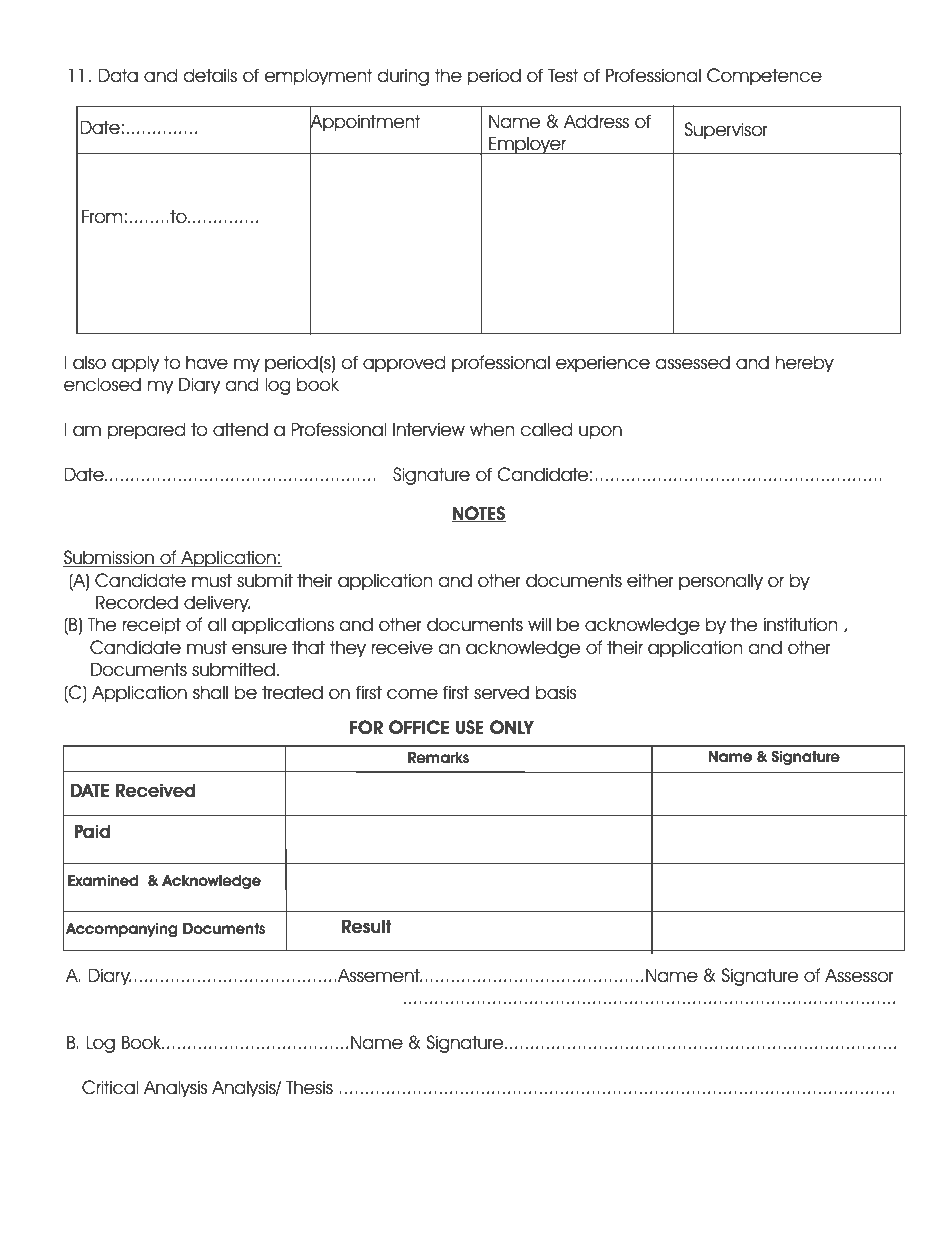 The width and height of the screenshot is (952, 1233). I want to click on delivery, so click(217, 604).
